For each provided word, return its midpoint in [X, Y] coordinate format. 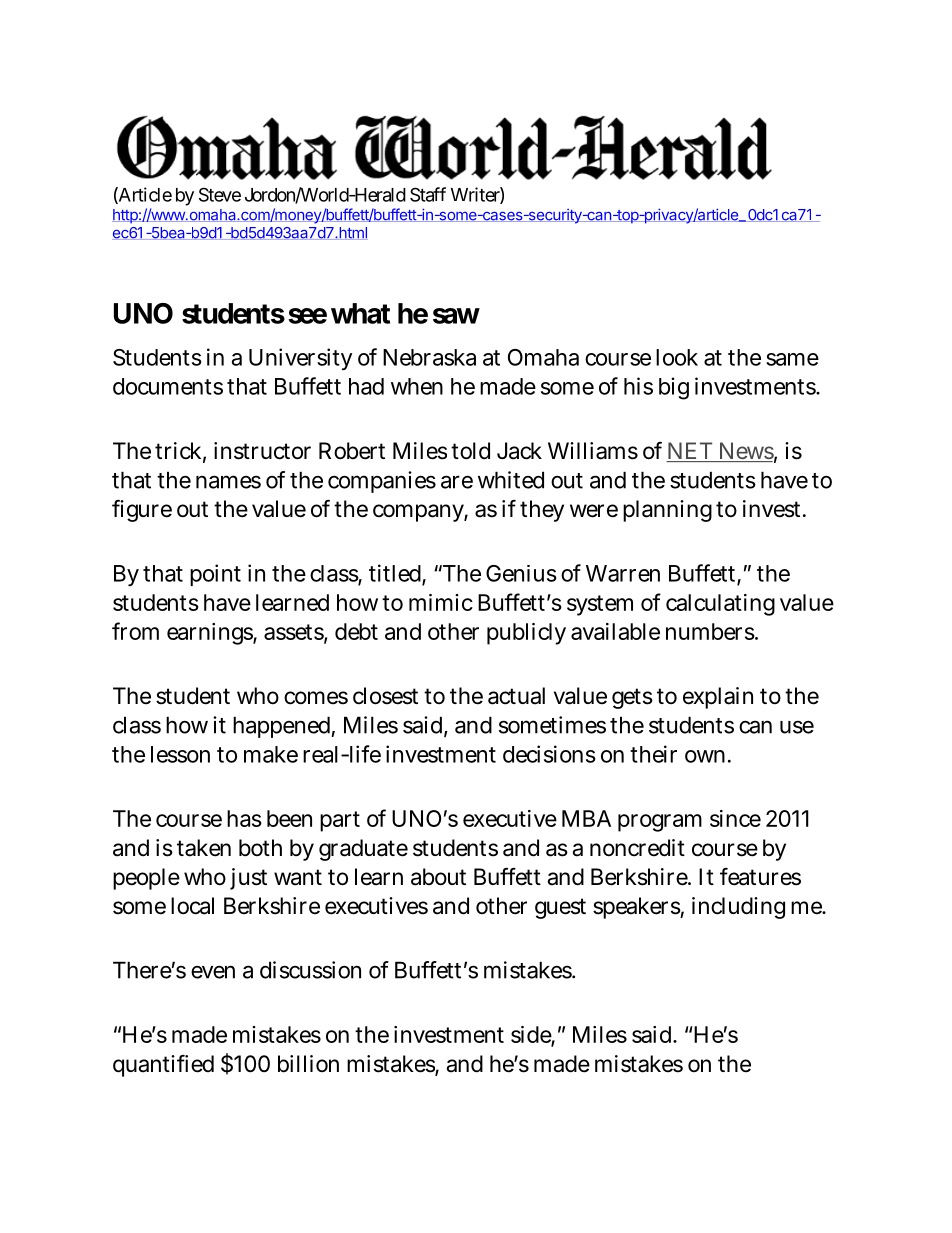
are [457, 482]
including [738, 908]
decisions [549, 754]
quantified [163, 1066]
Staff [428, 194]
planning [667, 511]
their [653, 754]
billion [308, 1064]
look [677, 357]
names [228, 482]
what [360, 313]
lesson [180, 754]
